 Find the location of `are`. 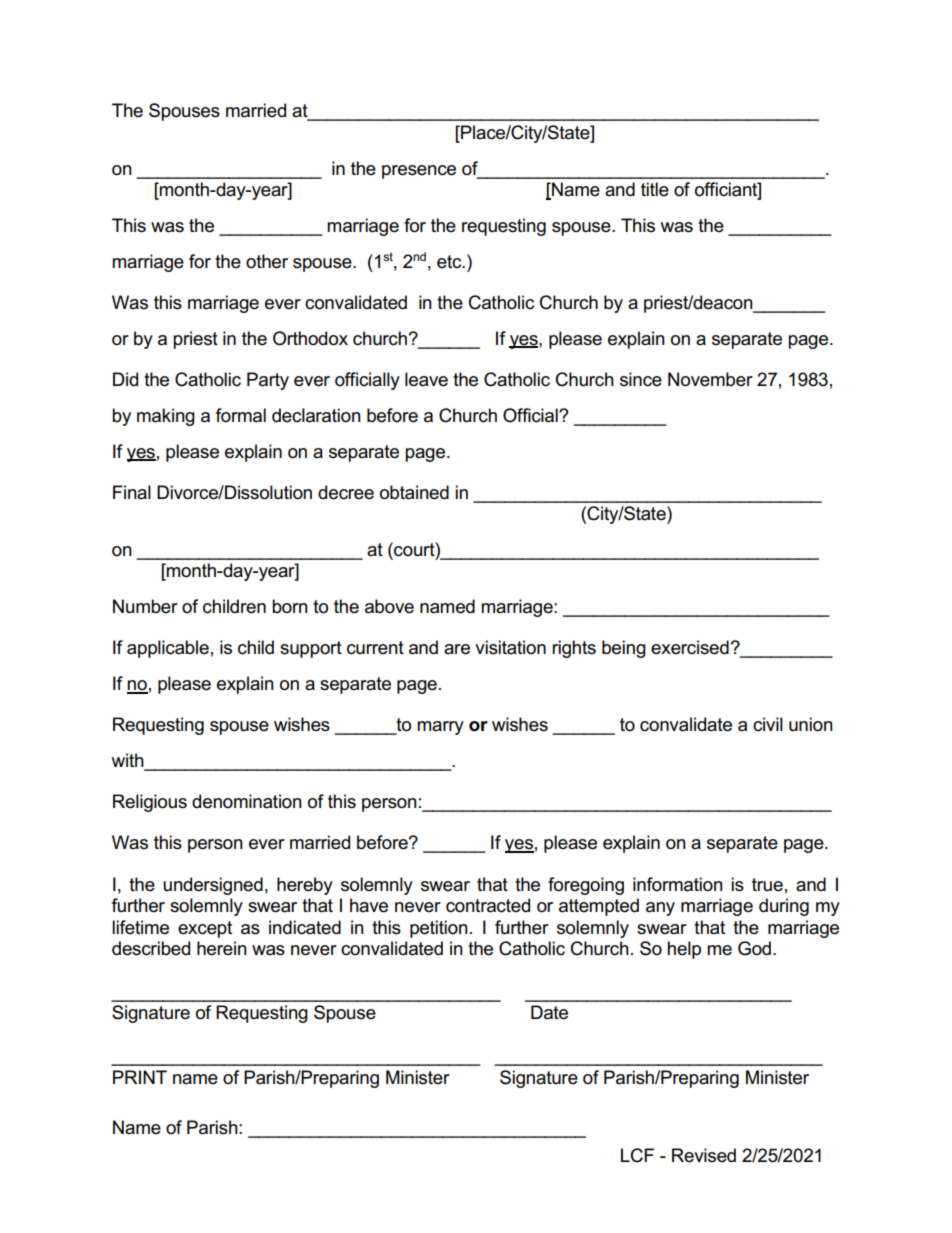

are is located at coordinates (457, 649).
